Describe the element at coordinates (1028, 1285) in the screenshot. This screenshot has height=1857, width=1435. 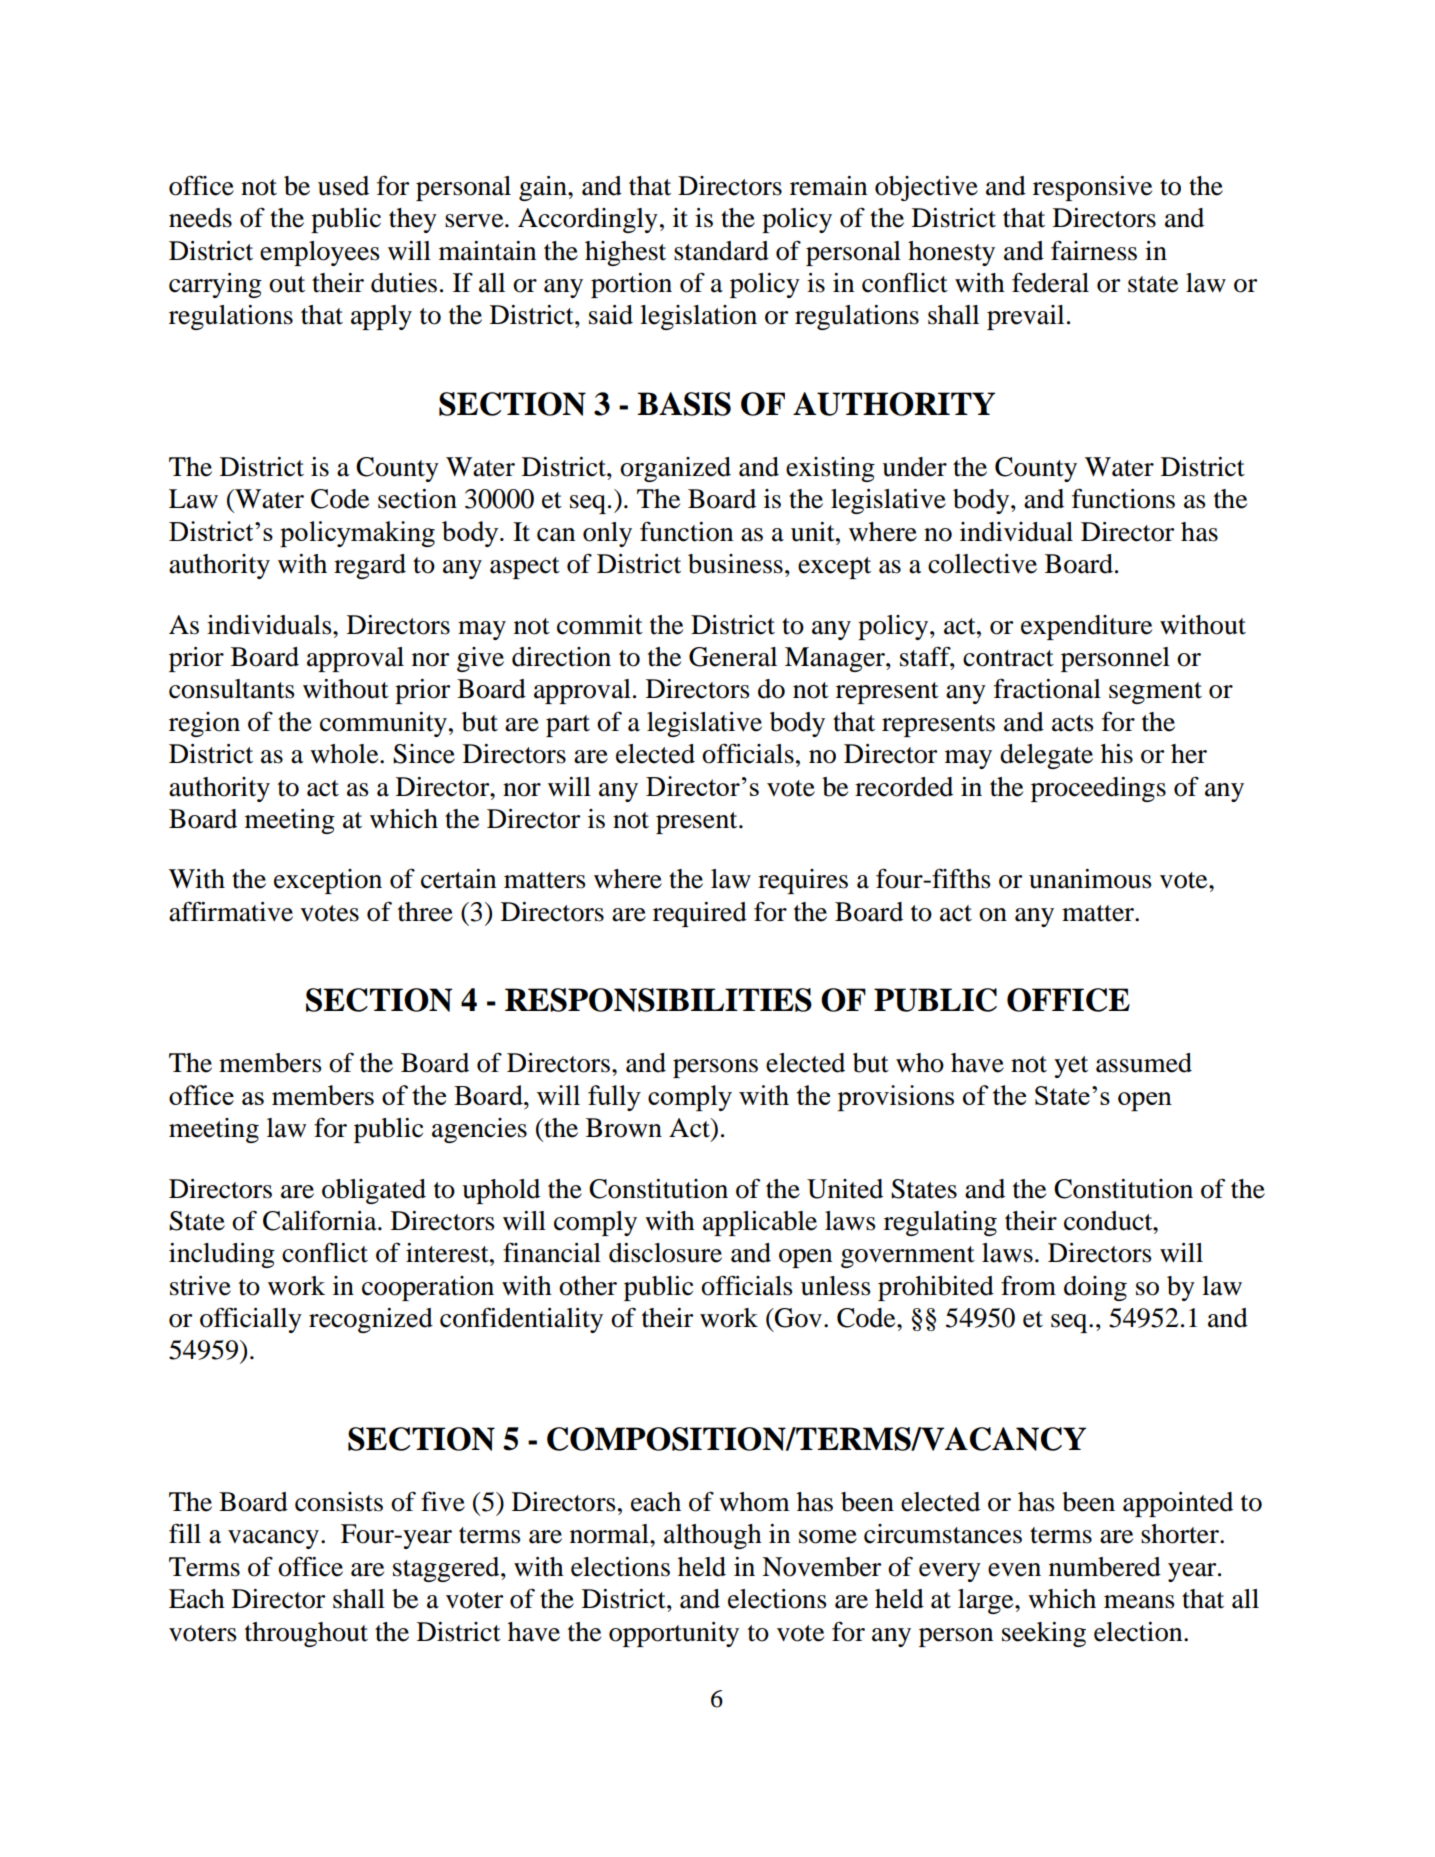
I see `from` at that location.
